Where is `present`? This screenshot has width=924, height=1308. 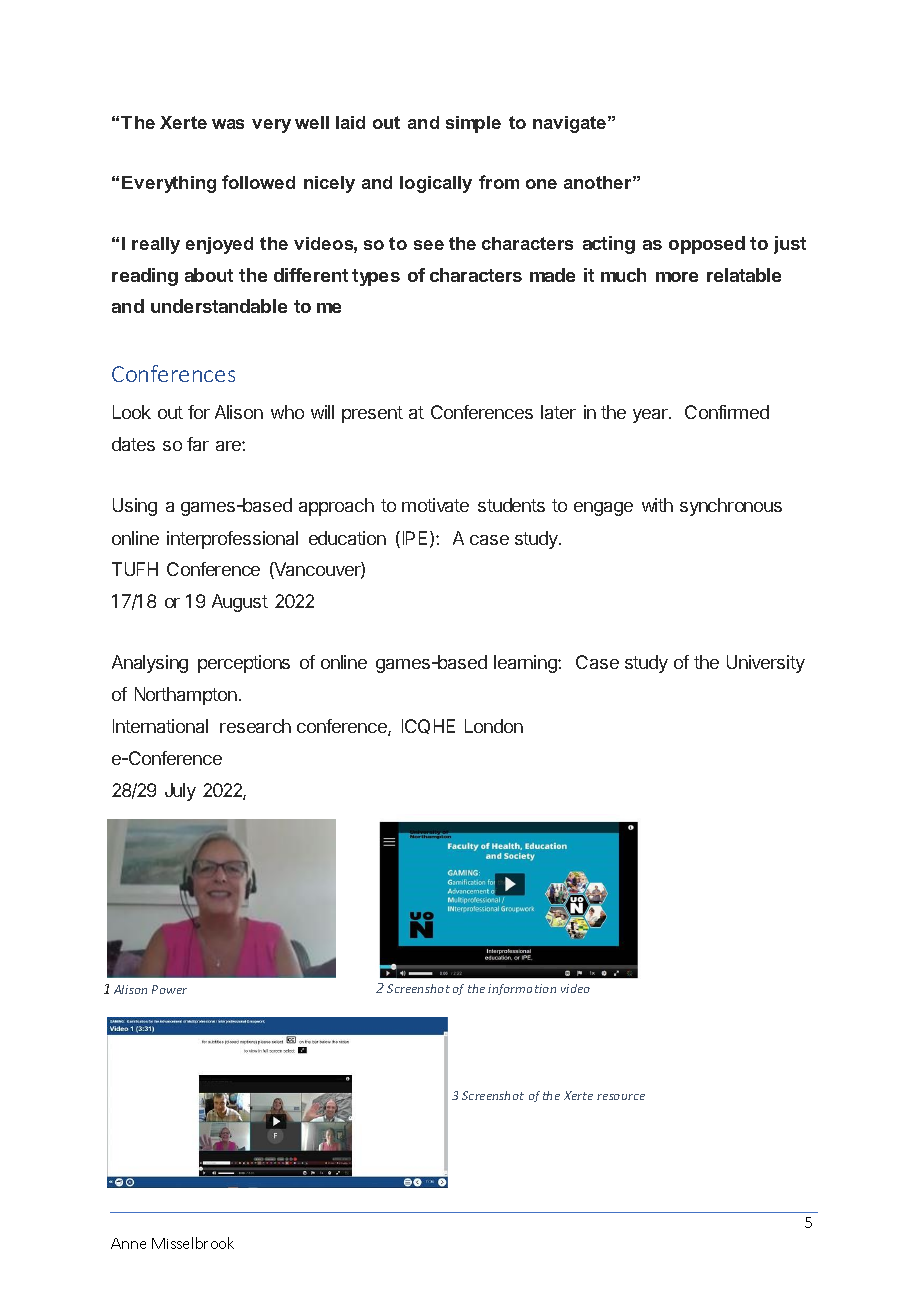 present is located at coordinates (372, 414).
